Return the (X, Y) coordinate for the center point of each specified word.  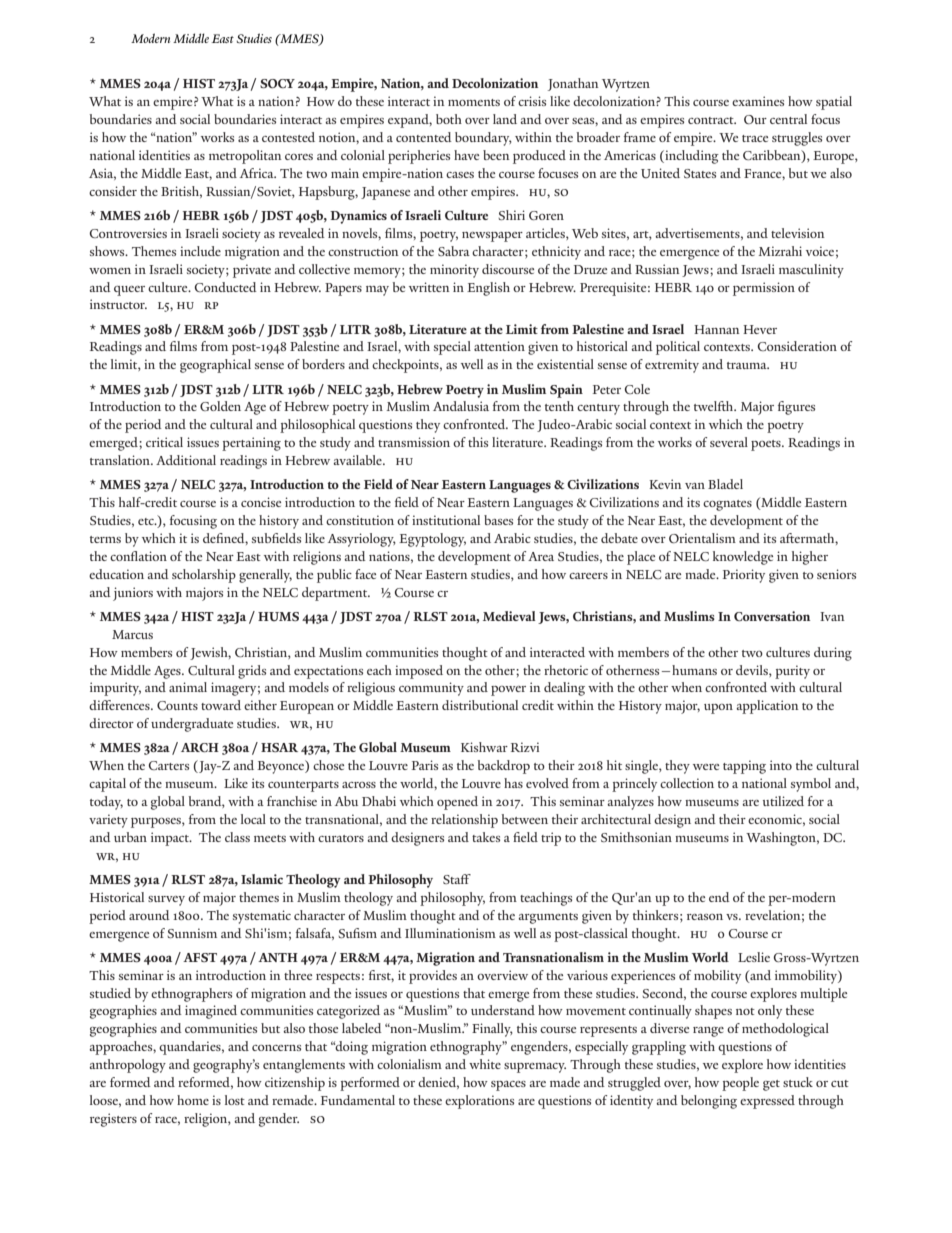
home (193, 1100)
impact (171, 839)
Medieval (509, 616)
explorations (479, 1102)
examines (758, 101)
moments (474, 102)
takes (486, 837)
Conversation (772, 616)
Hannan (717, 329)
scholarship (204, 576)
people (740, 1084)
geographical (215, 366)
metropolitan (245, 157)
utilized (783, 801)
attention (499, 346)
